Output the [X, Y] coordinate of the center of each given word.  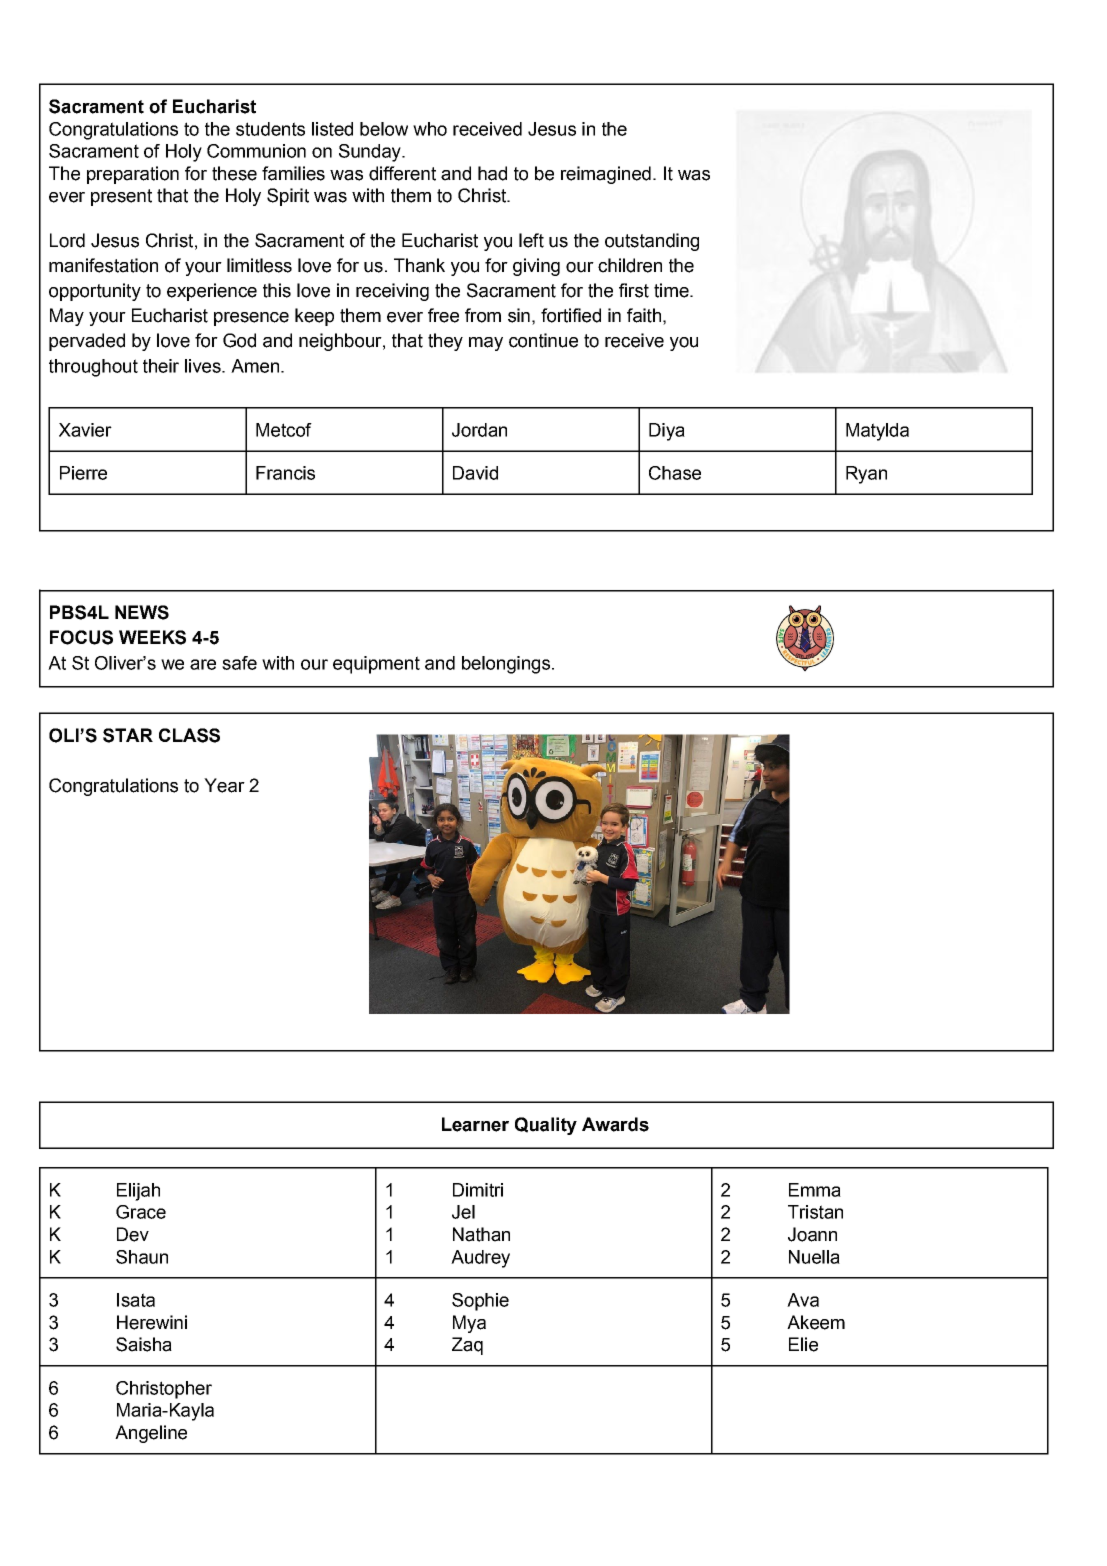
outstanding [652, 242]
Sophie [480, 1302]
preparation [133, 175]
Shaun [142, 1257]
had [492, 173]
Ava [803, 1300]
